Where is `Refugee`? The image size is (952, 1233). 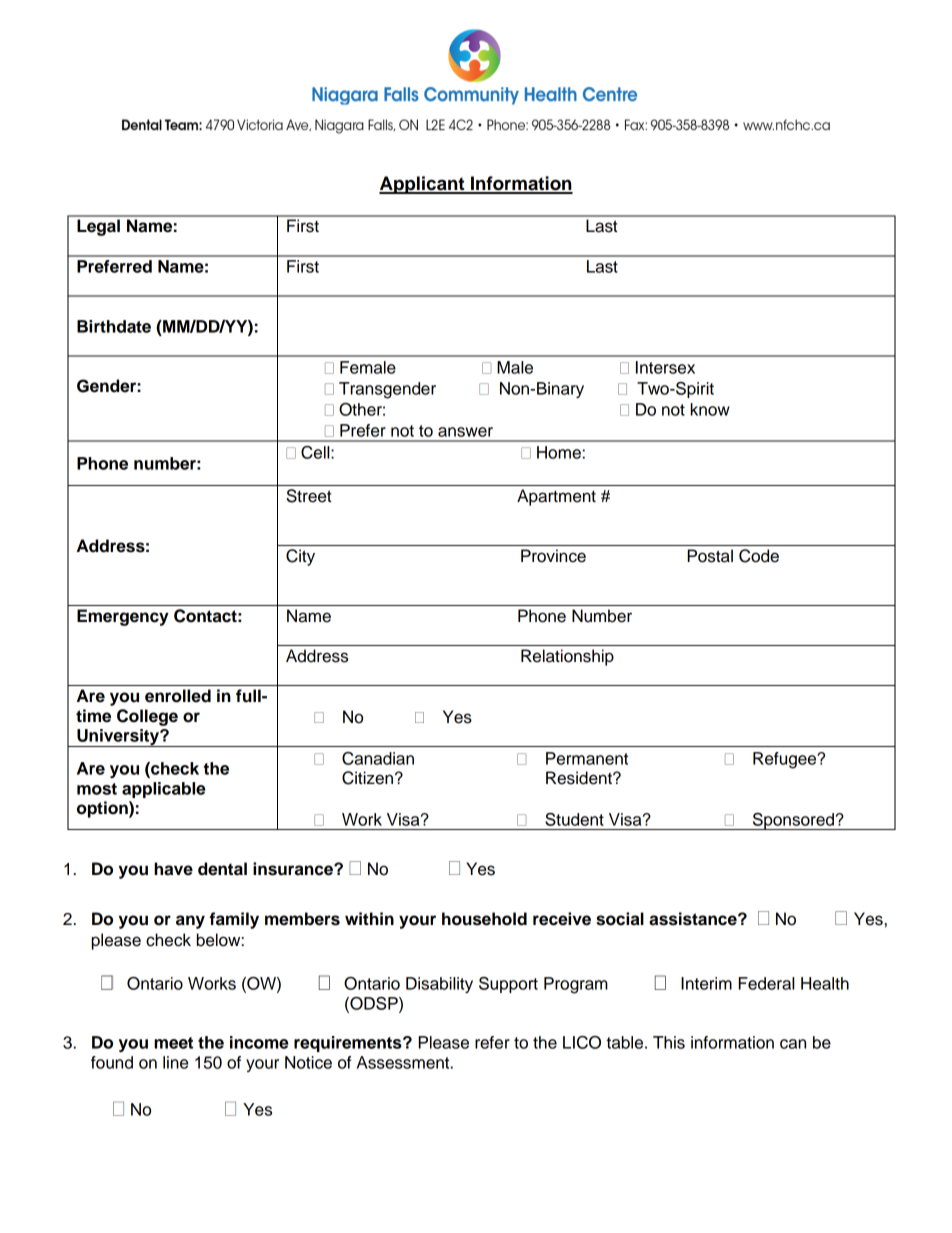
Refugee is located at coordinates (786, 760).
